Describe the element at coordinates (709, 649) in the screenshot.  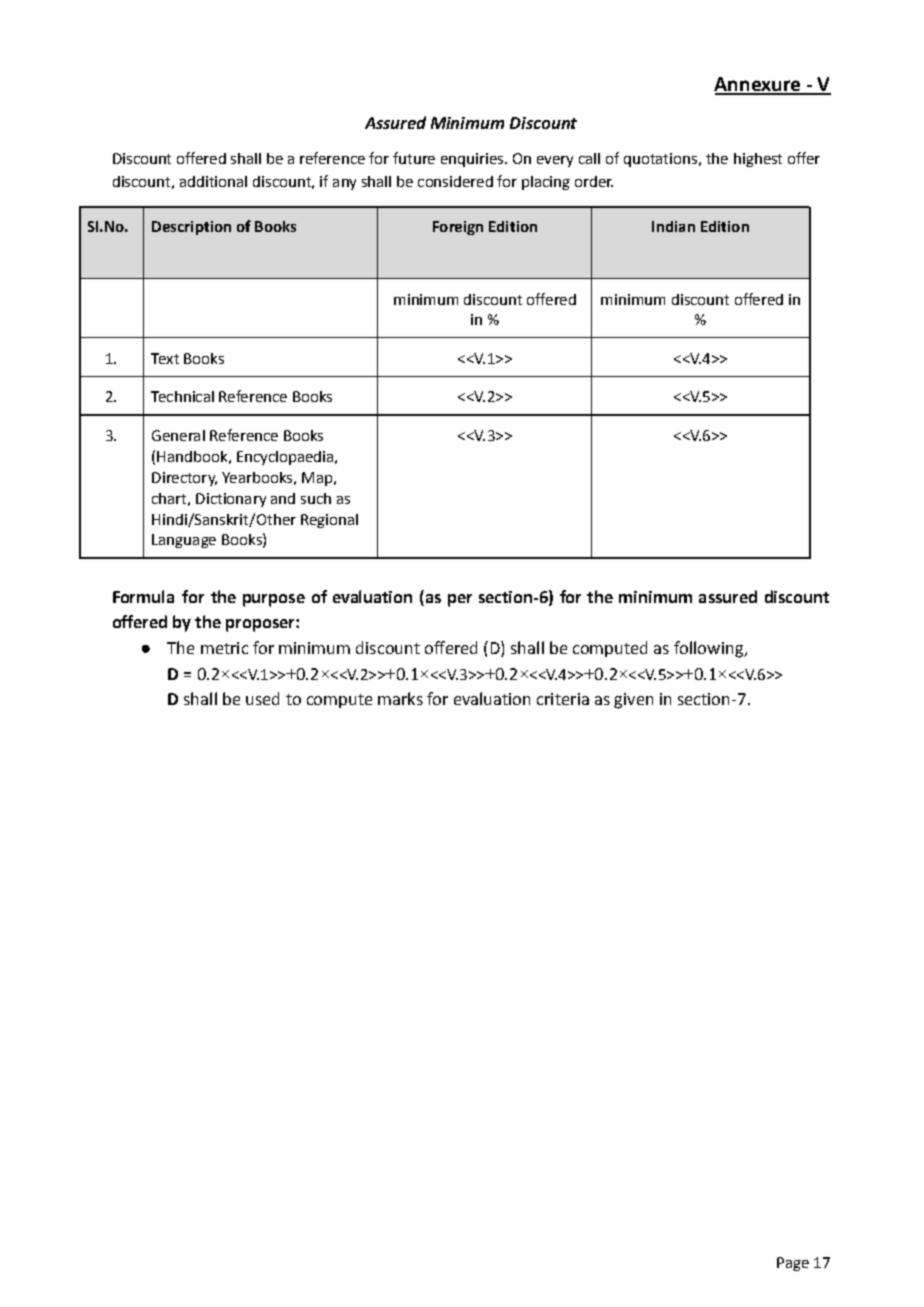
I see `following` at that location.
